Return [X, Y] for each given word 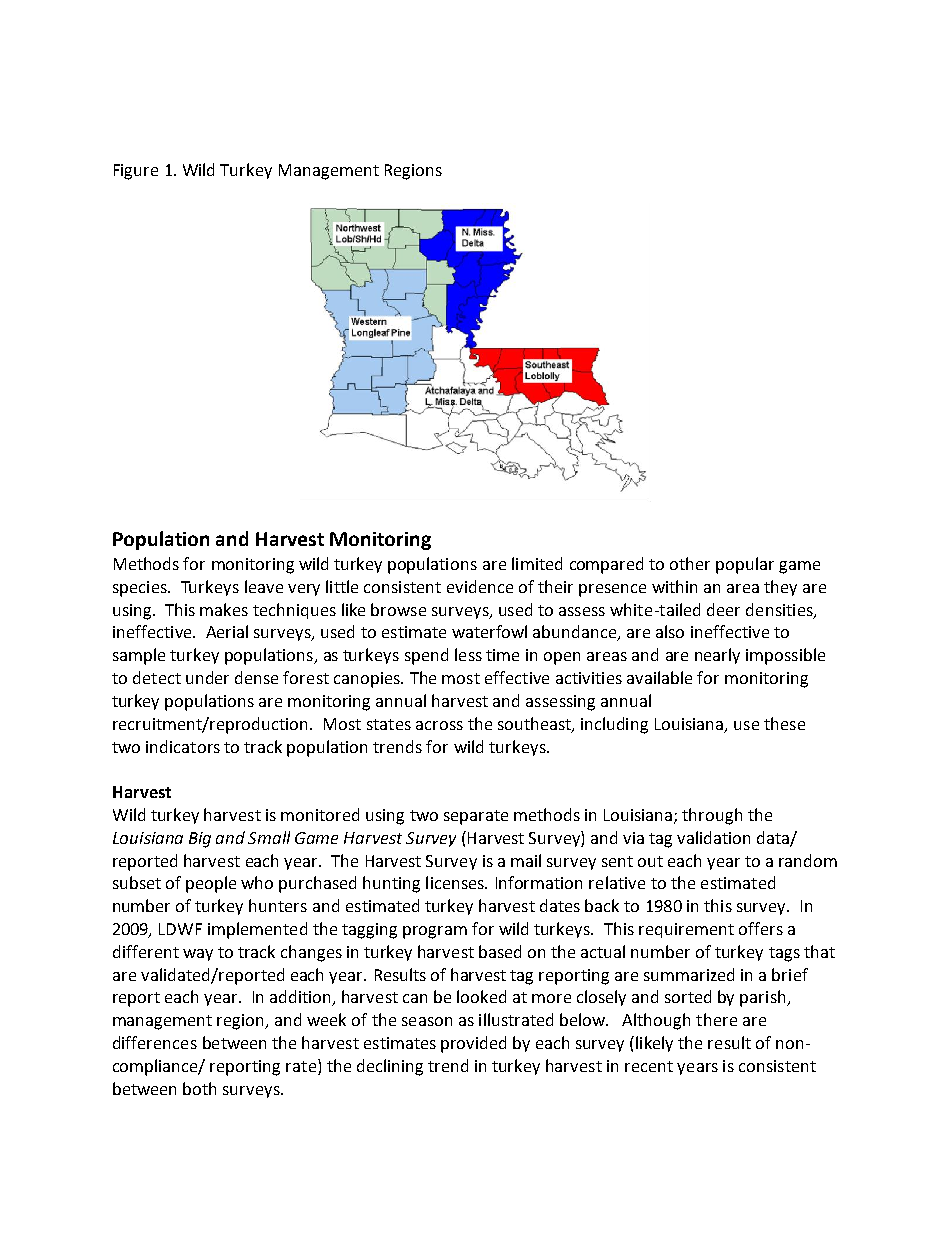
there [716, 1019]
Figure [136, 172]
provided [473, 1044]
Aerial [227, 631]
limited [537, 563]
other [690, 563]
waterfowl [489, 631]
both [199, 1088]
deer [723, 609]
